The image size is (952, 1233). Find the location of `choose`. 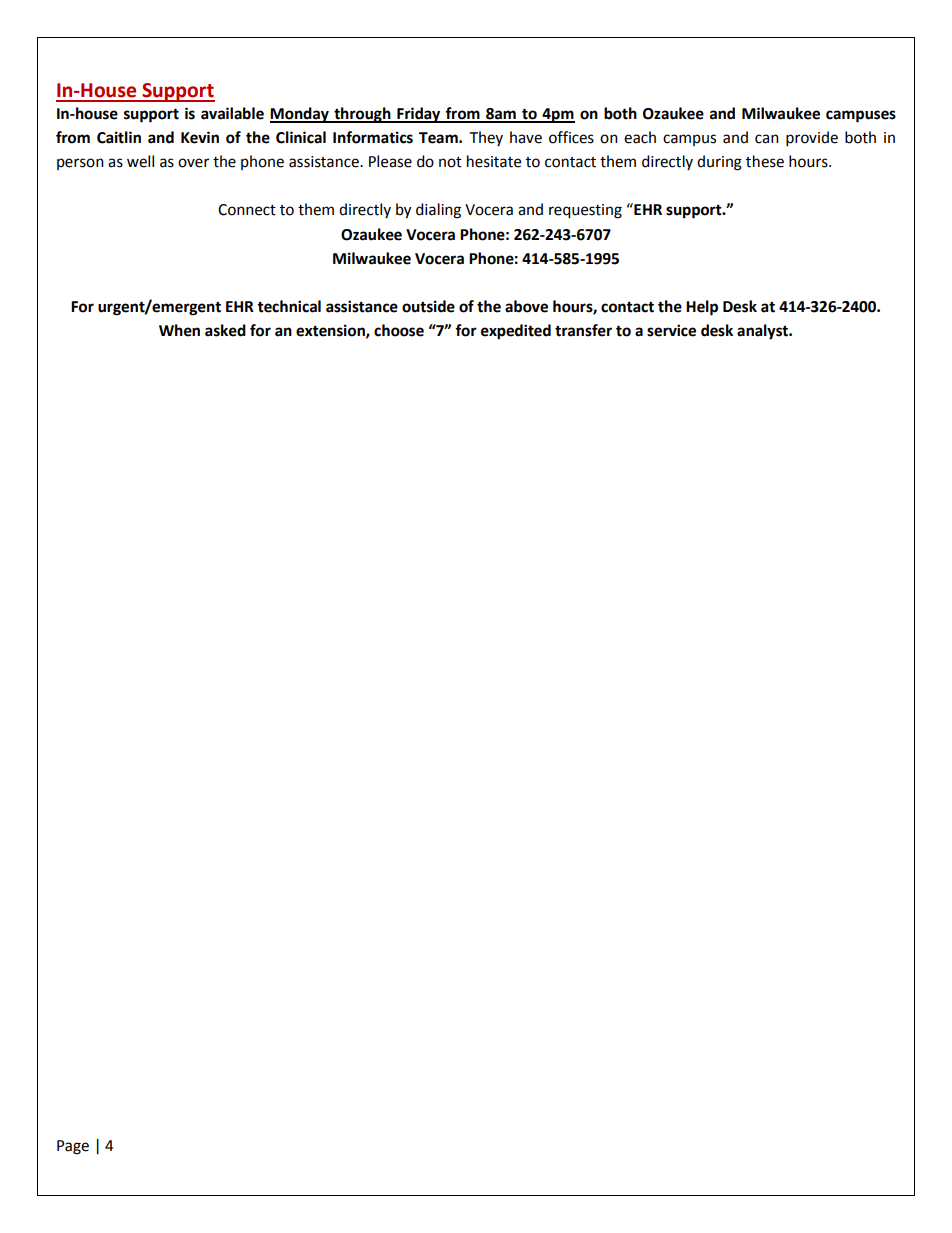

choose is located at coordinates (399, 330).
